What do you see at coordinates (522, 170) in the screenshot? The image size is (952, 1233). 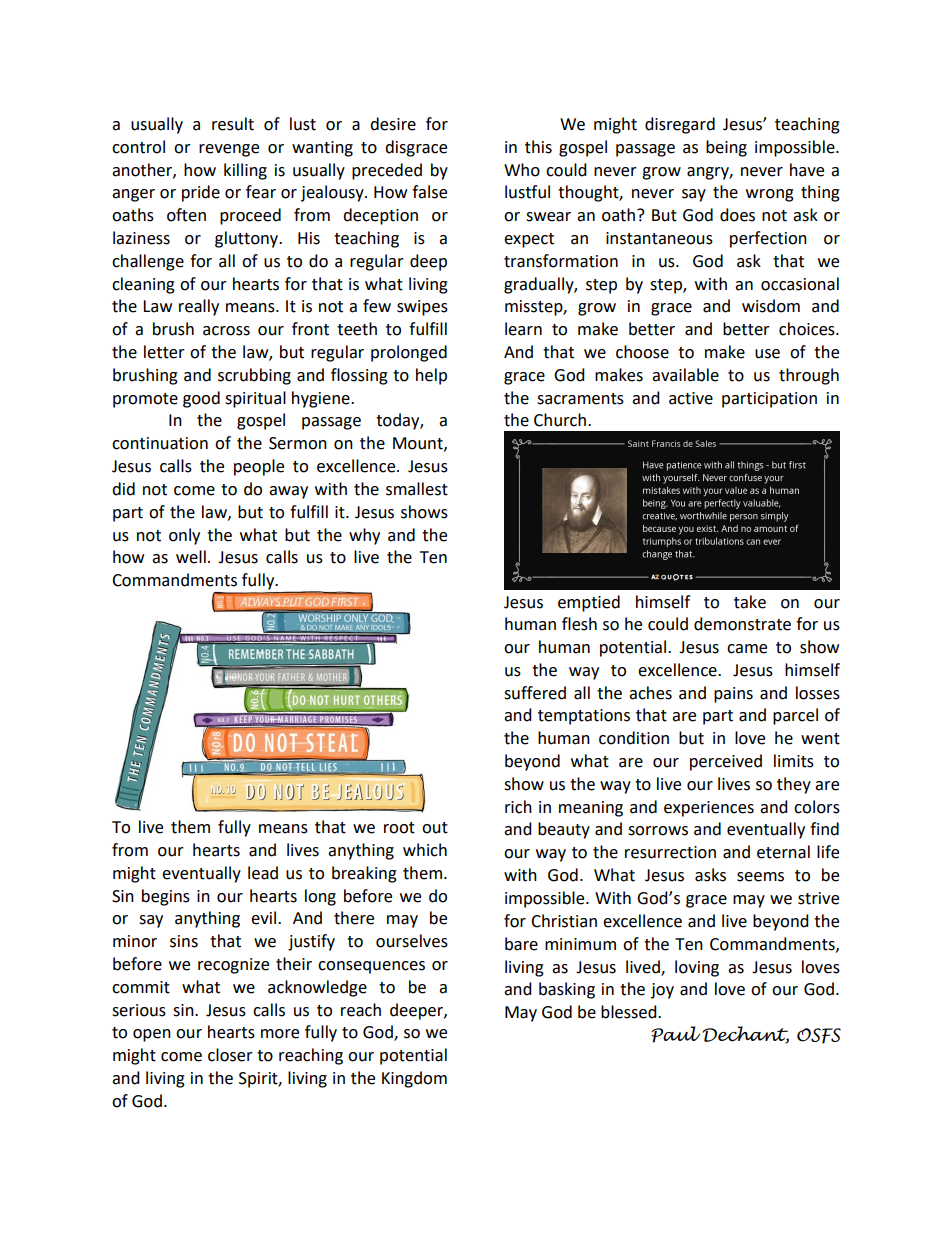 I see `Who` at bounding box center [522, 170].
